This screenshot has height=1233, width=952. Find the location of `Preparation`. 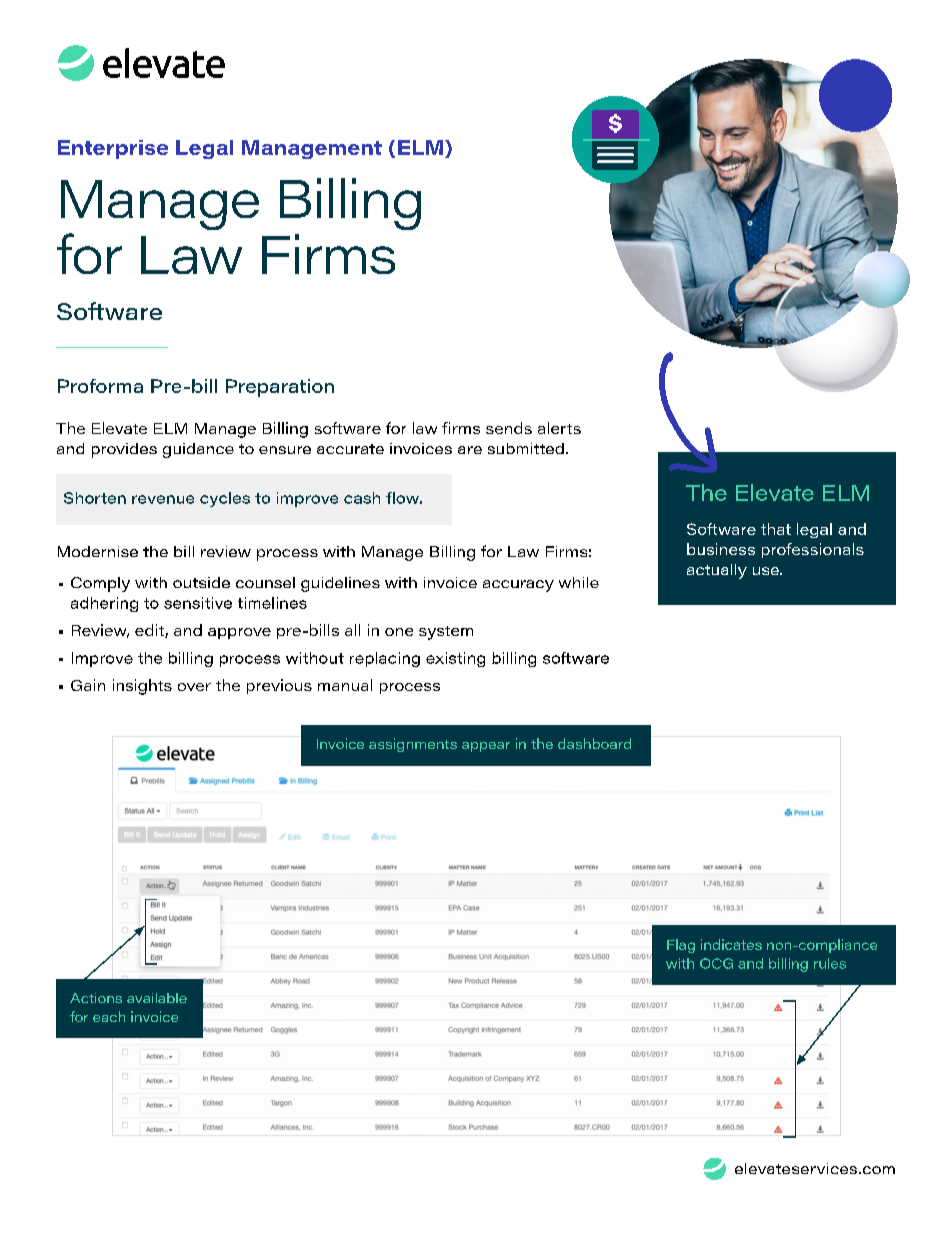

Preparation is located at coordinates (280, 388).
